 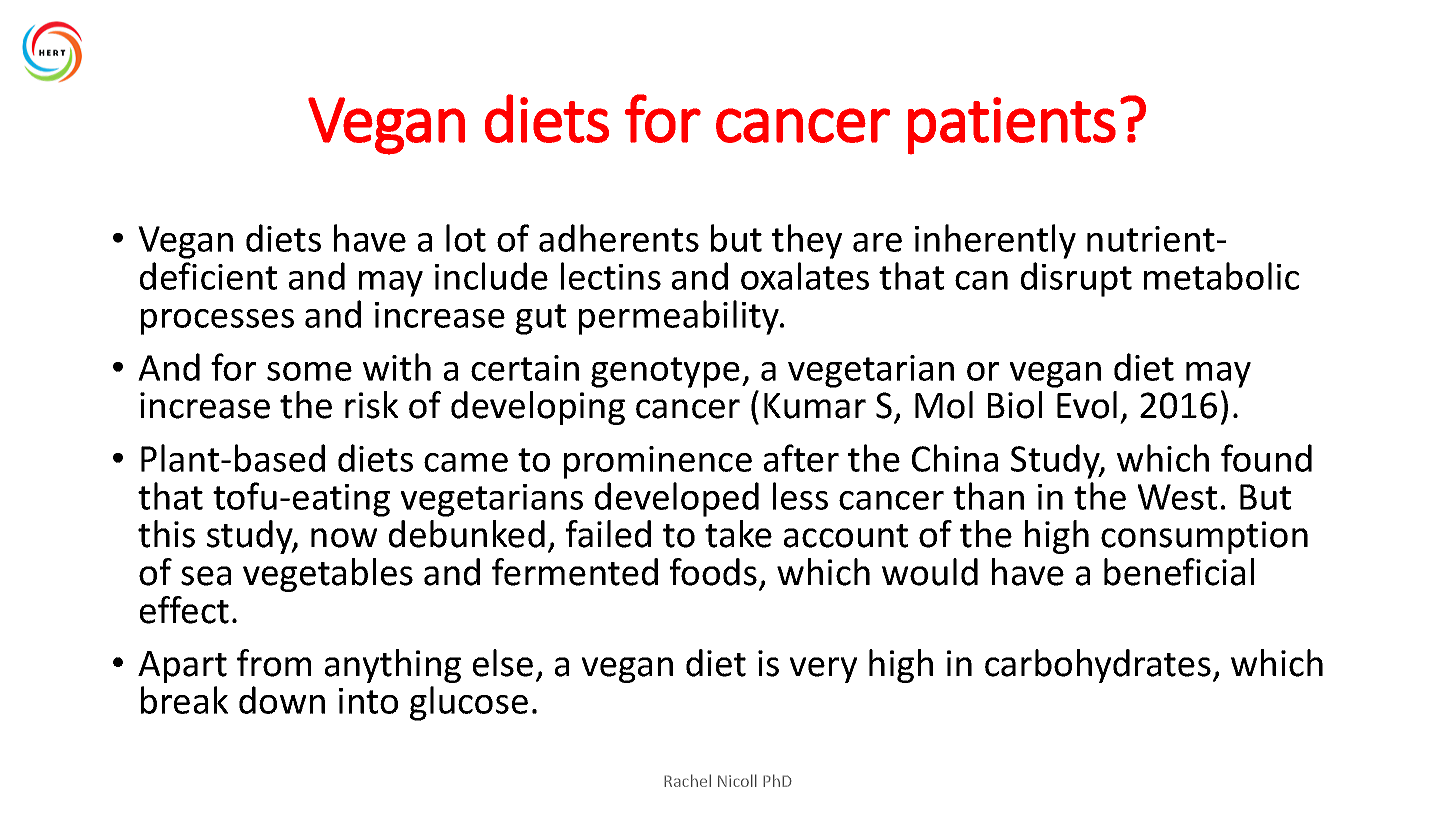 What do you see at coordinates (466, 238) in the screenshot?
I see `lot` at bounding box center [466, 238].
